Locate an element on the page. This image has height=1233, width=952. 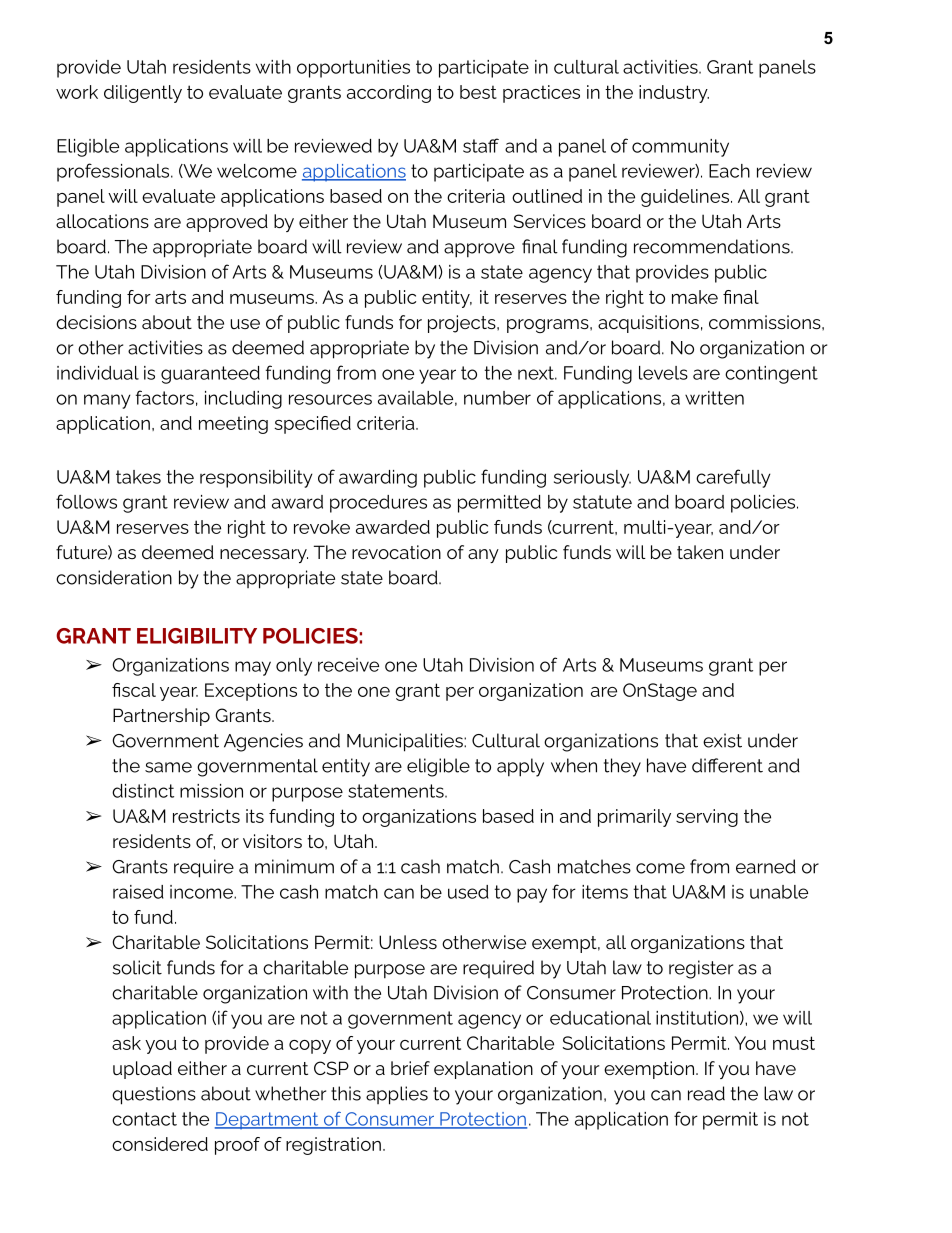
taken is located at coordinates (700, 552).
